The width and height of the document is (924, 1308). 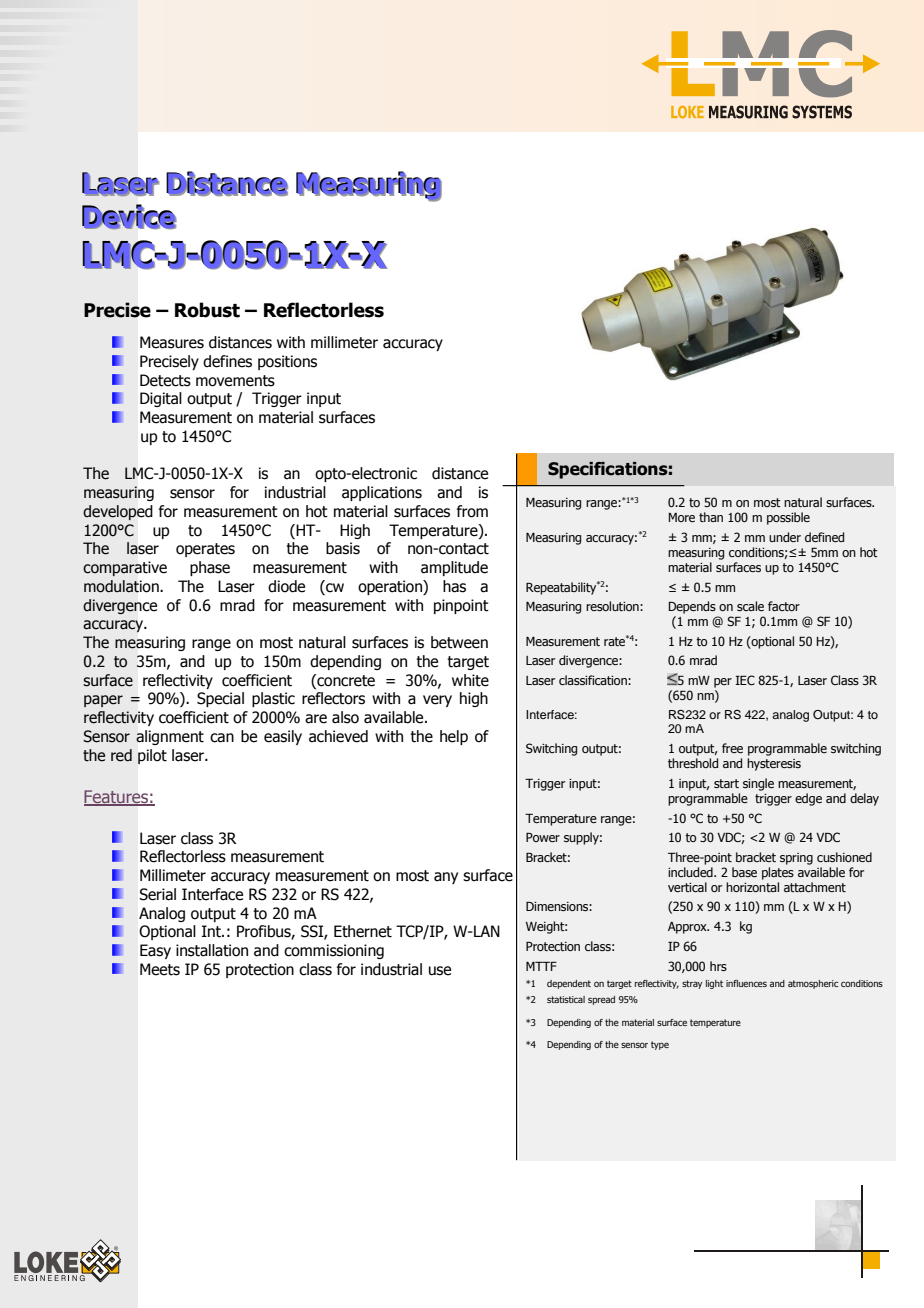 I want to click on possible, so click(x=788, y=518).
